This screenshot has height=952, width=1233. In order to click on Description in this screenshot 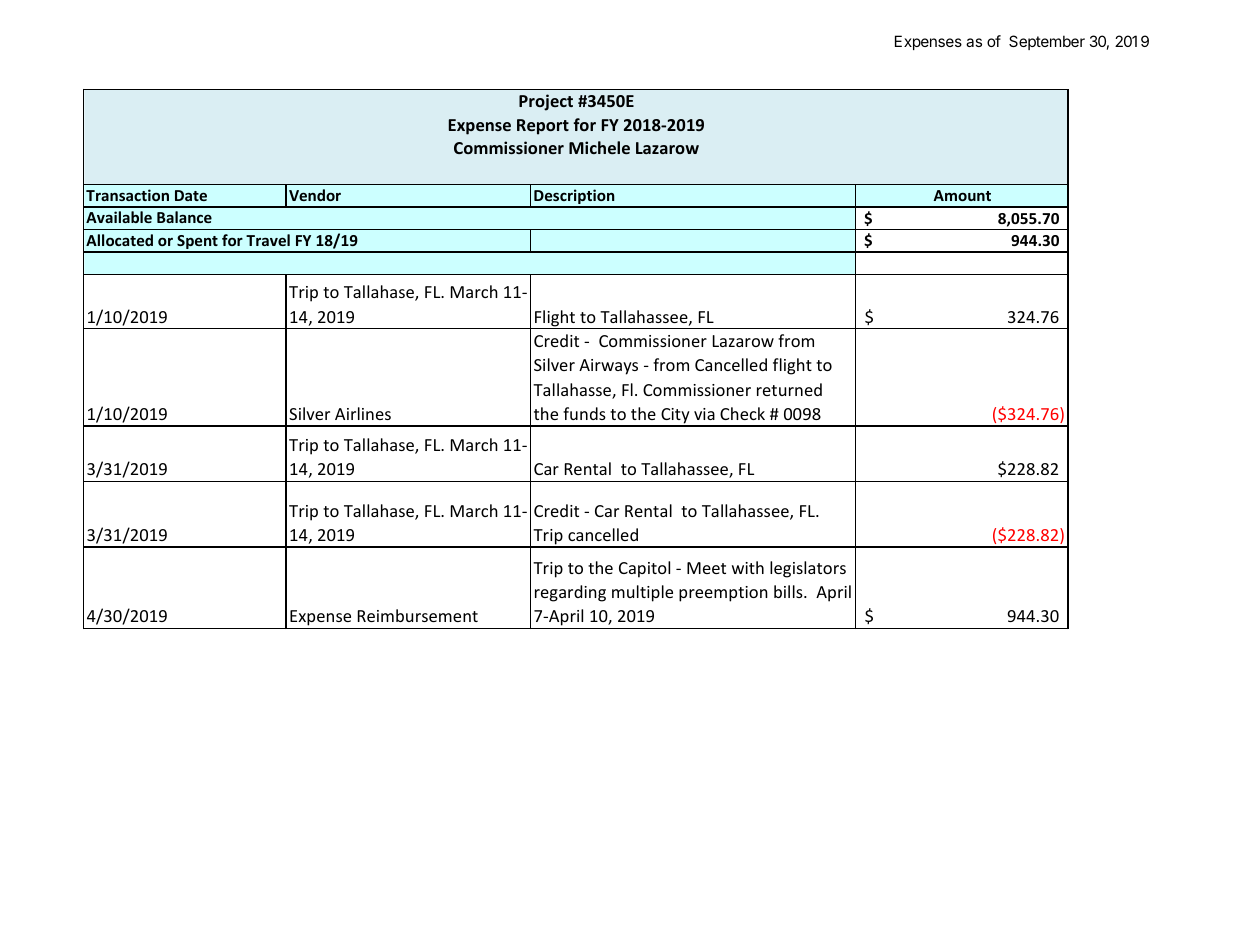, I will do `click(574, 198)`.
